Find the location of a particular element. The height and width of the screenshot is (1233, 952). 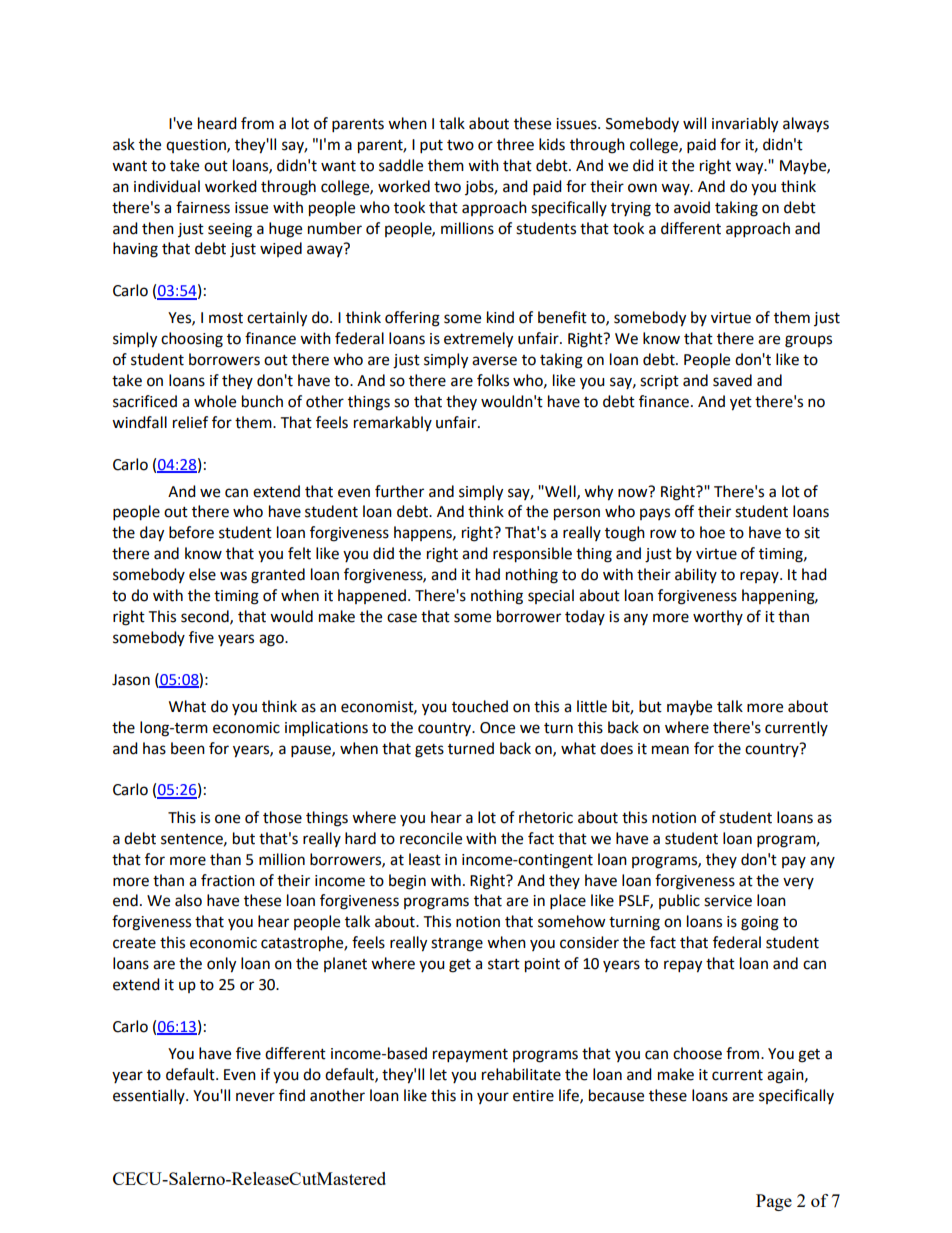

ago is located at coordinates (272, 640).
